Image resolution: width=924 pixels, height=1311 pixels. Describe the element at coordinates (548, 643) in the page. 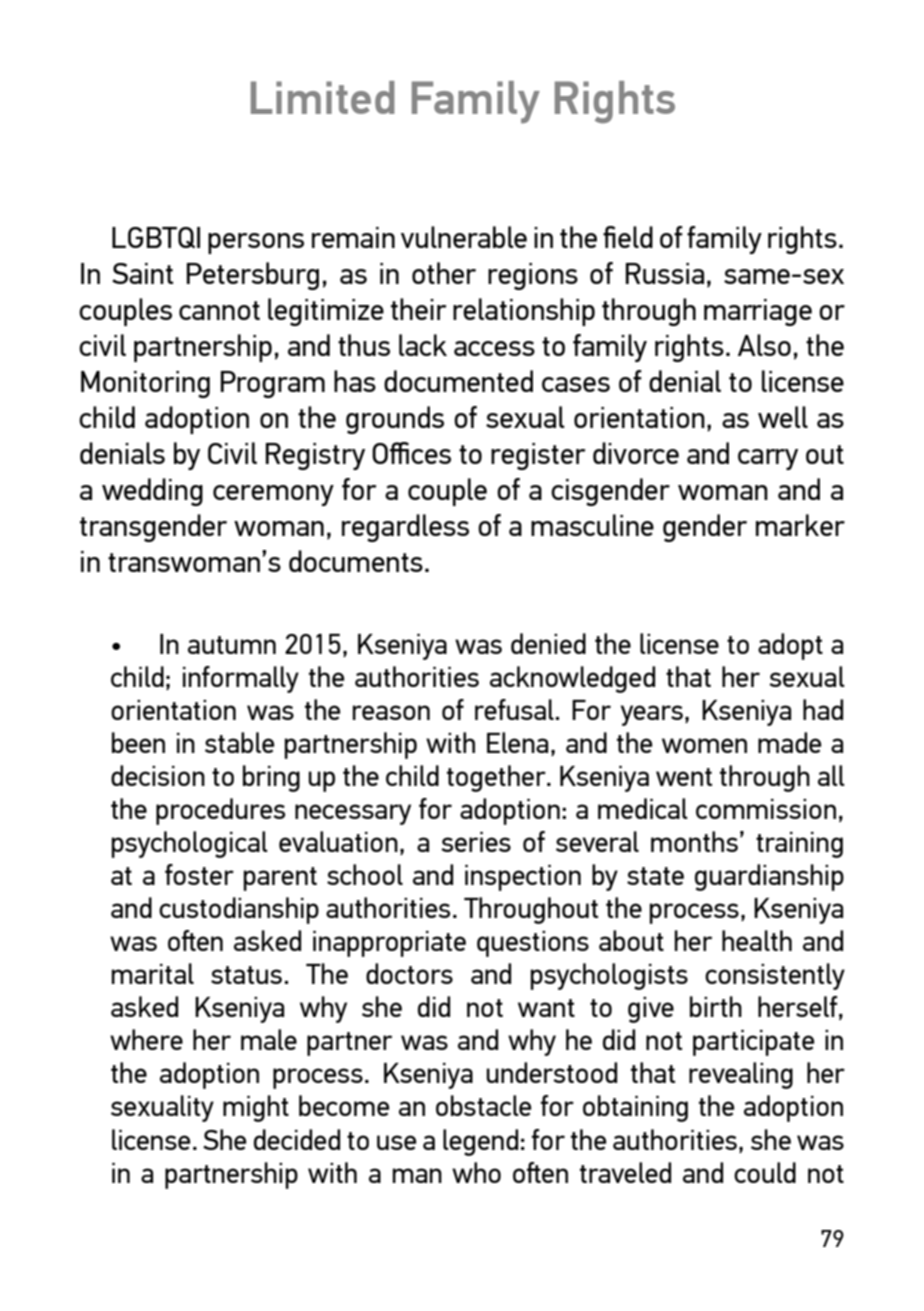

I see `denied` at that location.
